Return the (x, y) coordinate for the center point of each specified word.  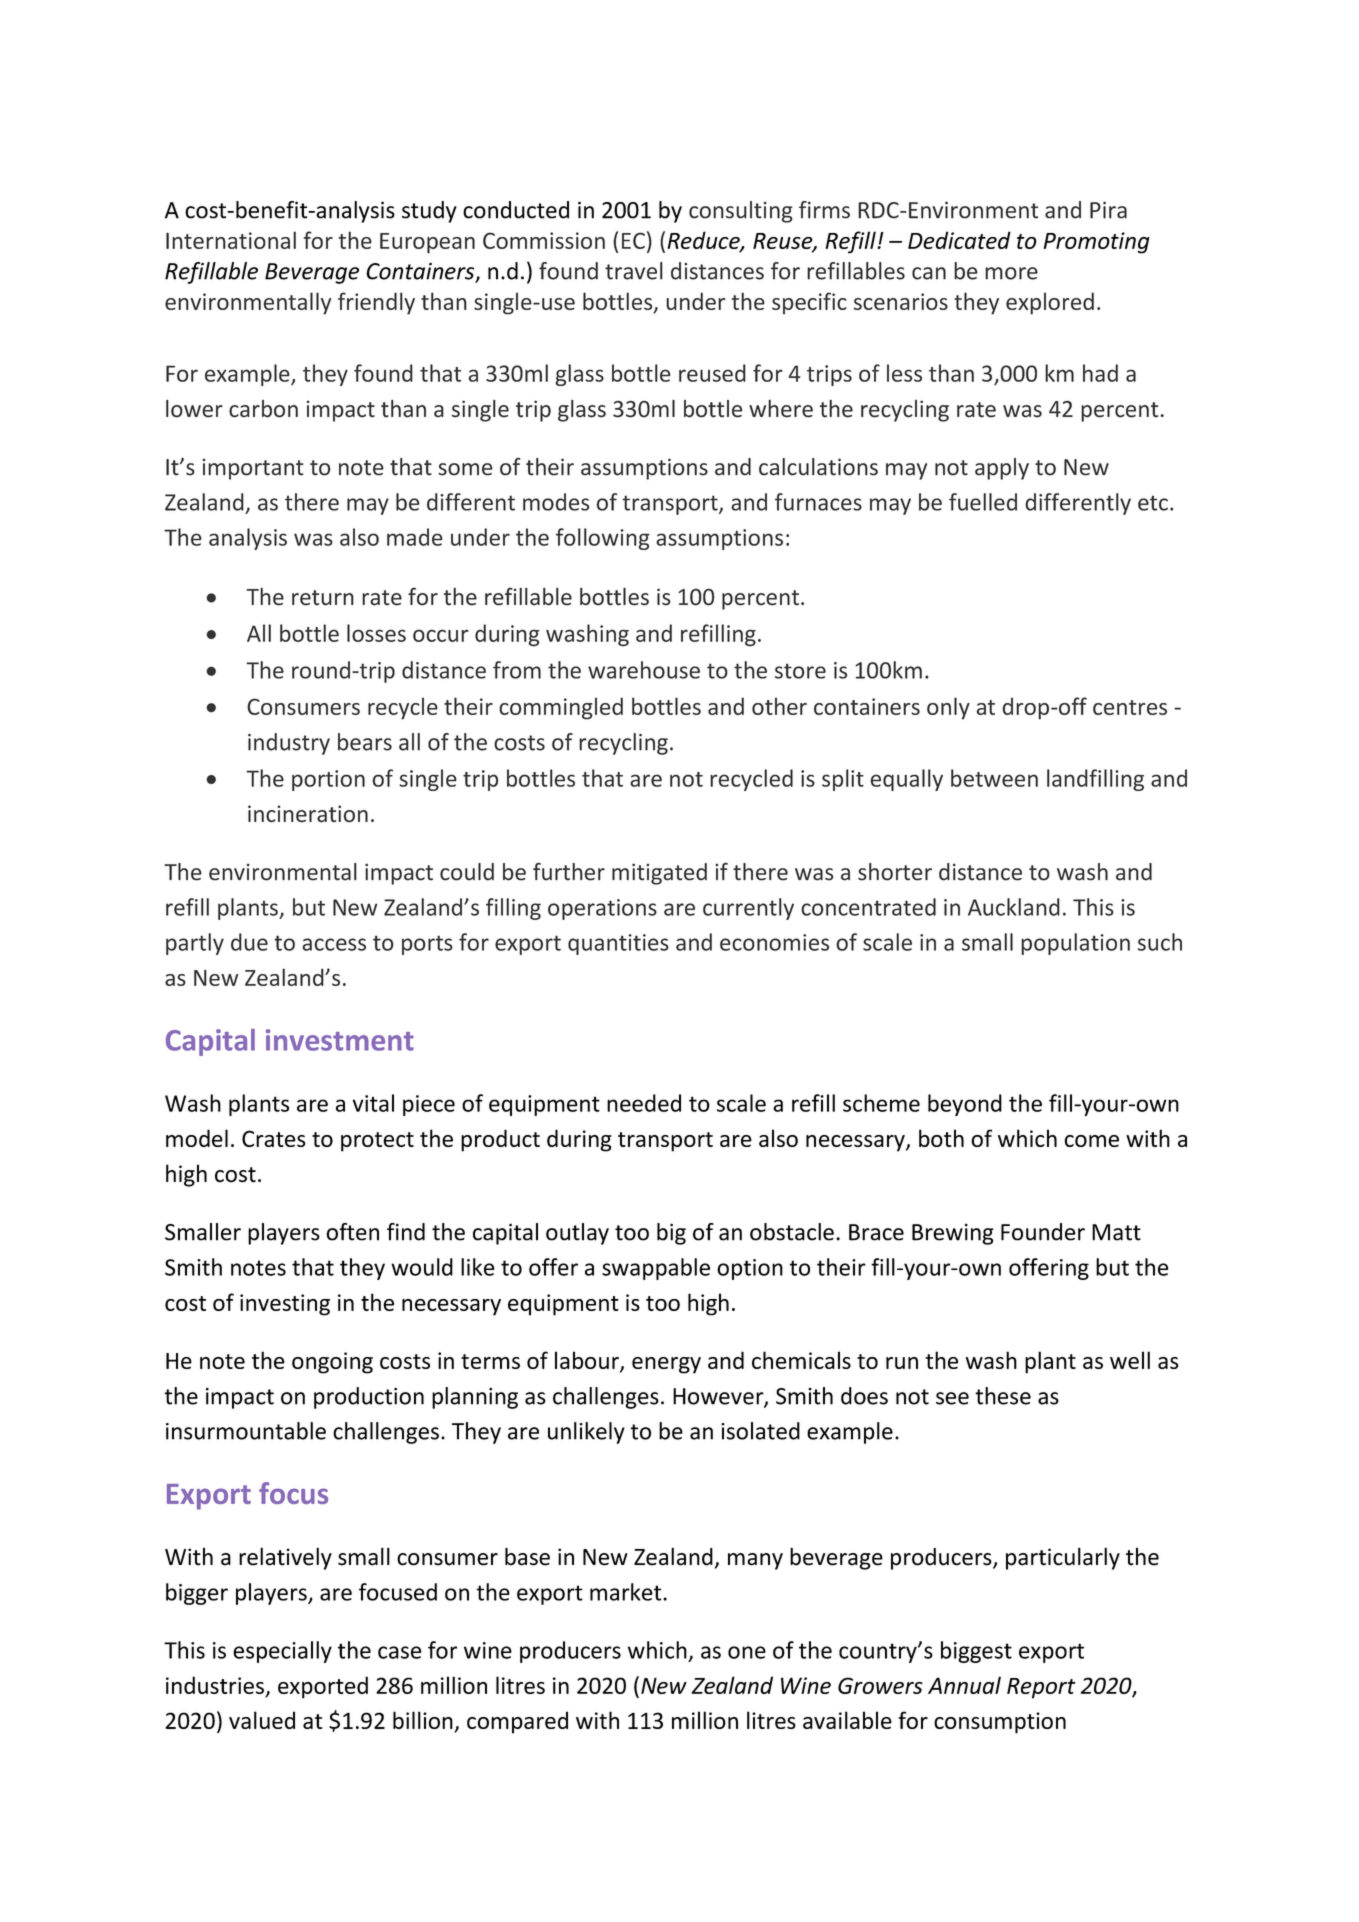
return (323, 598)
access (334, 944)
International (231, 240)
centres (1130, 707)
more (1011, 273)
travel (634, 271)
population (1075, 944)
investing (285, 1305)
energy (666, 1365)
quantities (618, 944)
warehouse (644, 670)
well (1130, 1360)
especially (282, 1652)
